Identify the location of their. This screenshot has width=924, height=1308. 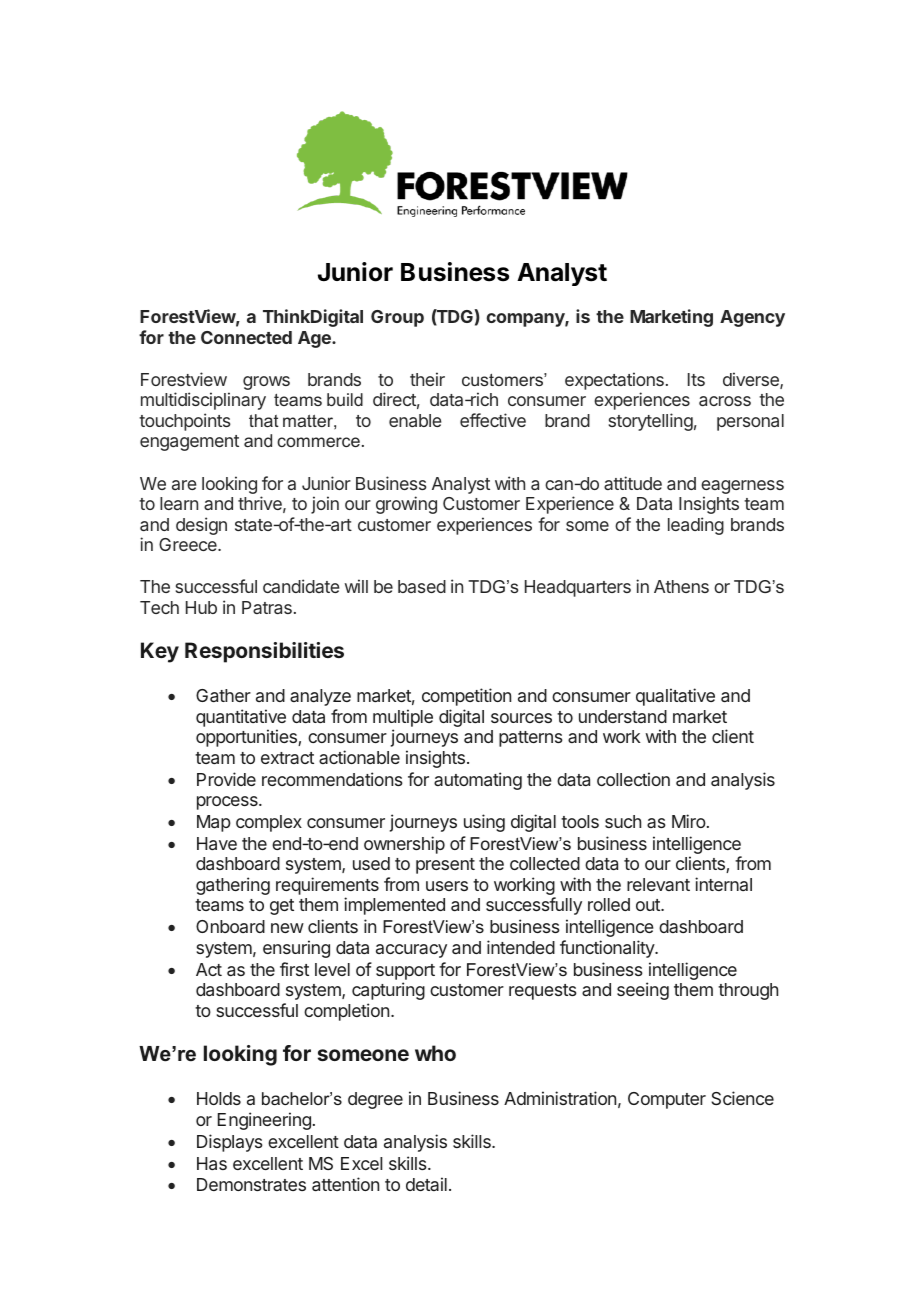
(427, 379).
